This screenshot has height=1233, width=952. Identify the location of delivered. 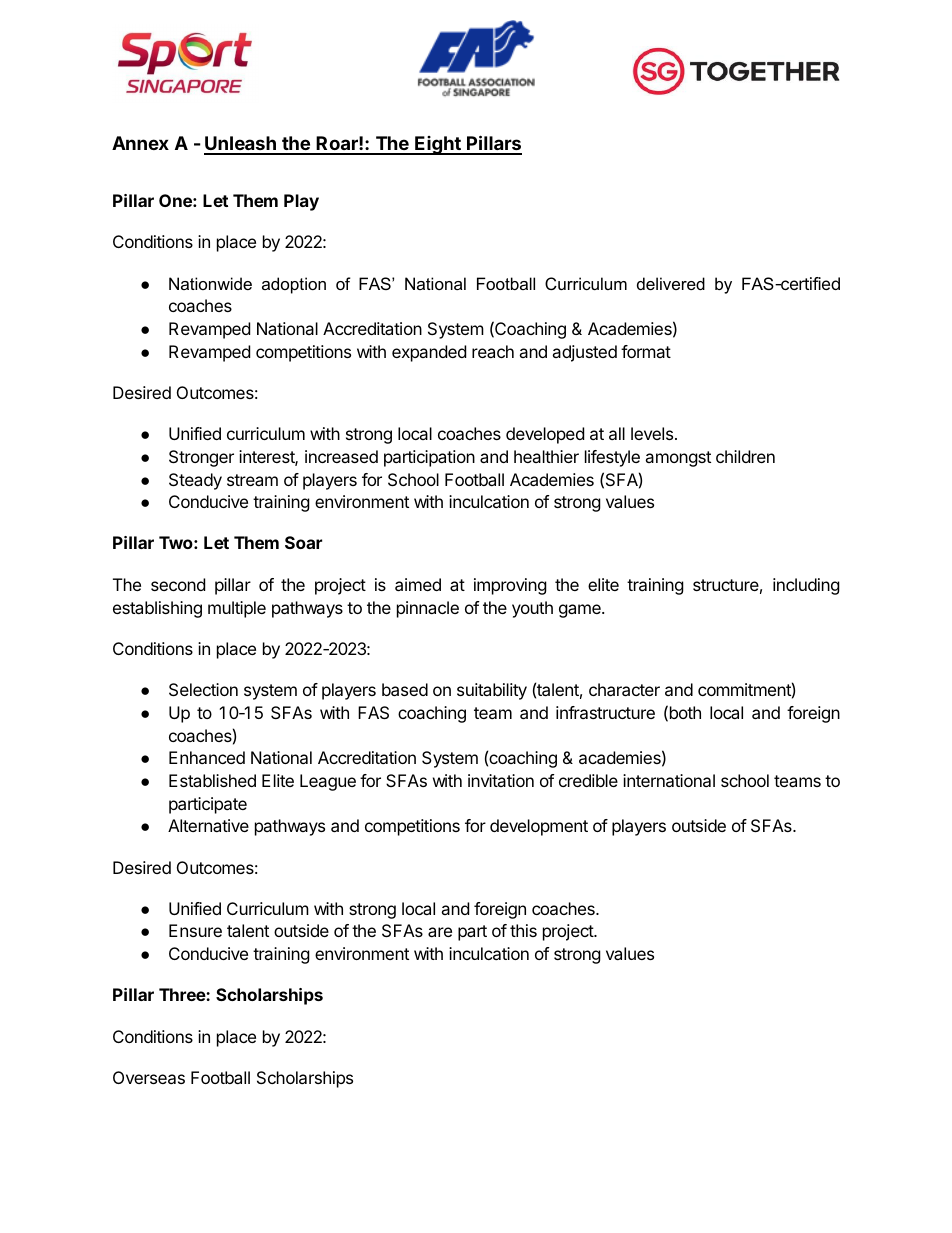
(671, 283).
